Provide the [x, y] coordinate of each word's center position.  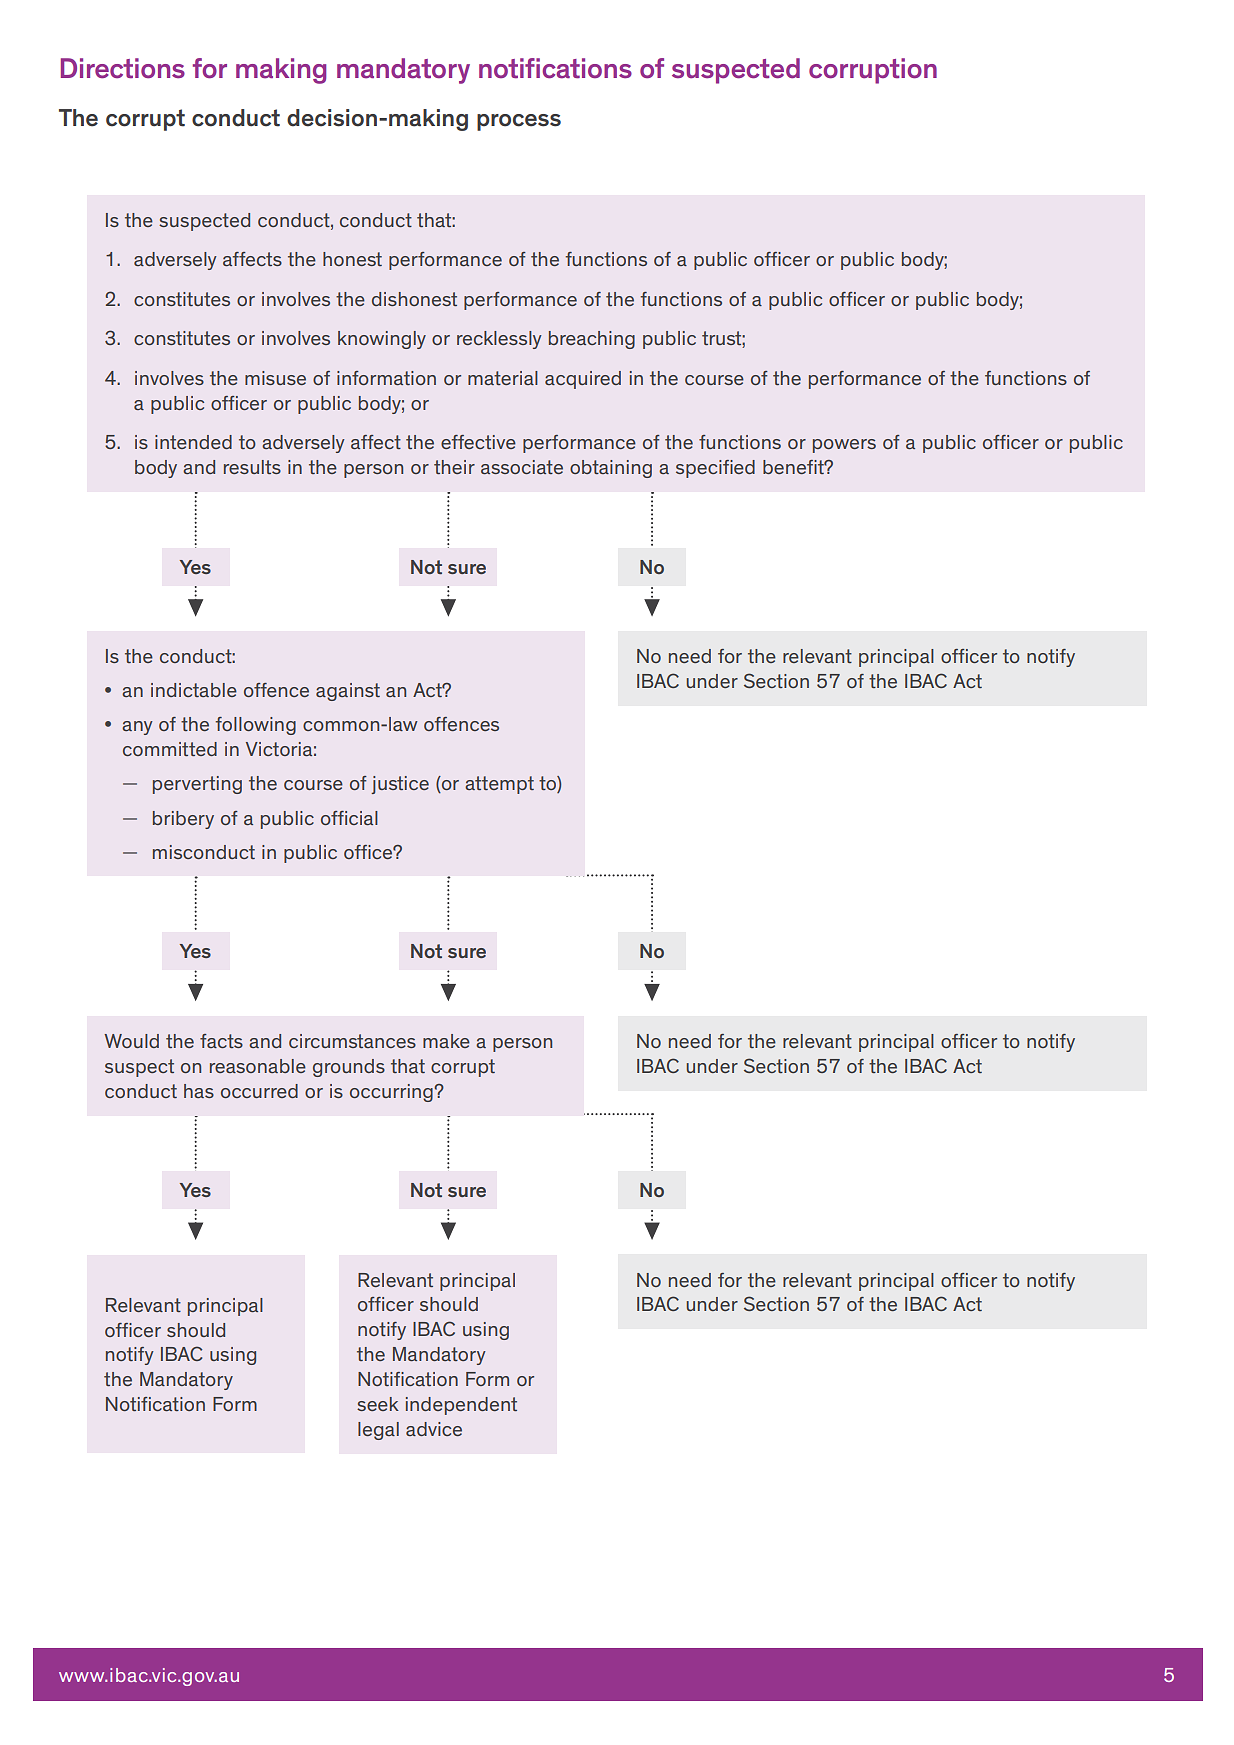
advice [434, 1429]
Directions [123, 68]
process [519, 122]
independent [461, 1406]
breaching [592, 340]
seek [378, 1404]
